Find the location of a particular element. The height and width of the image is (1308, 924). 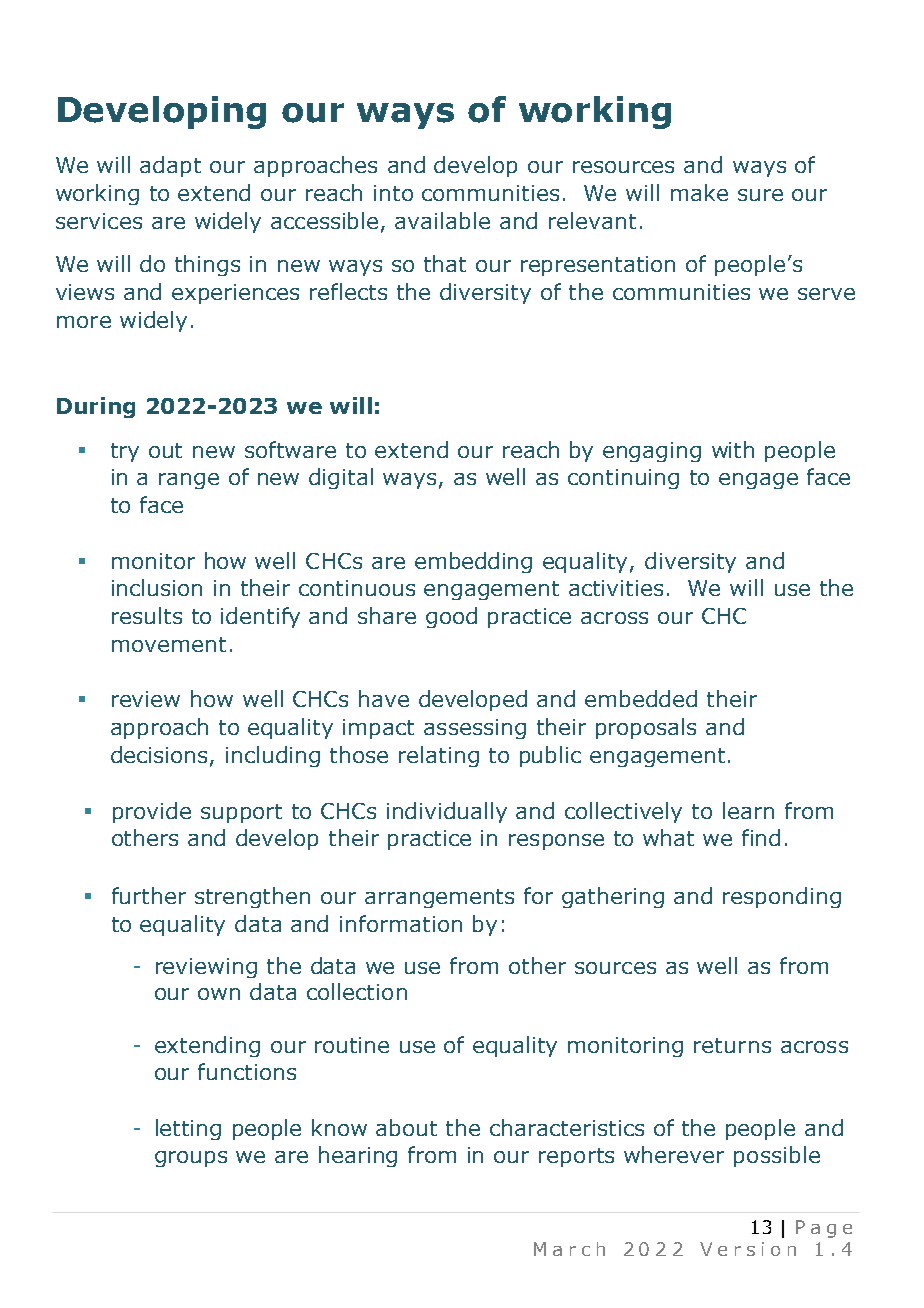

learn is located at coordinates (748, 810).
